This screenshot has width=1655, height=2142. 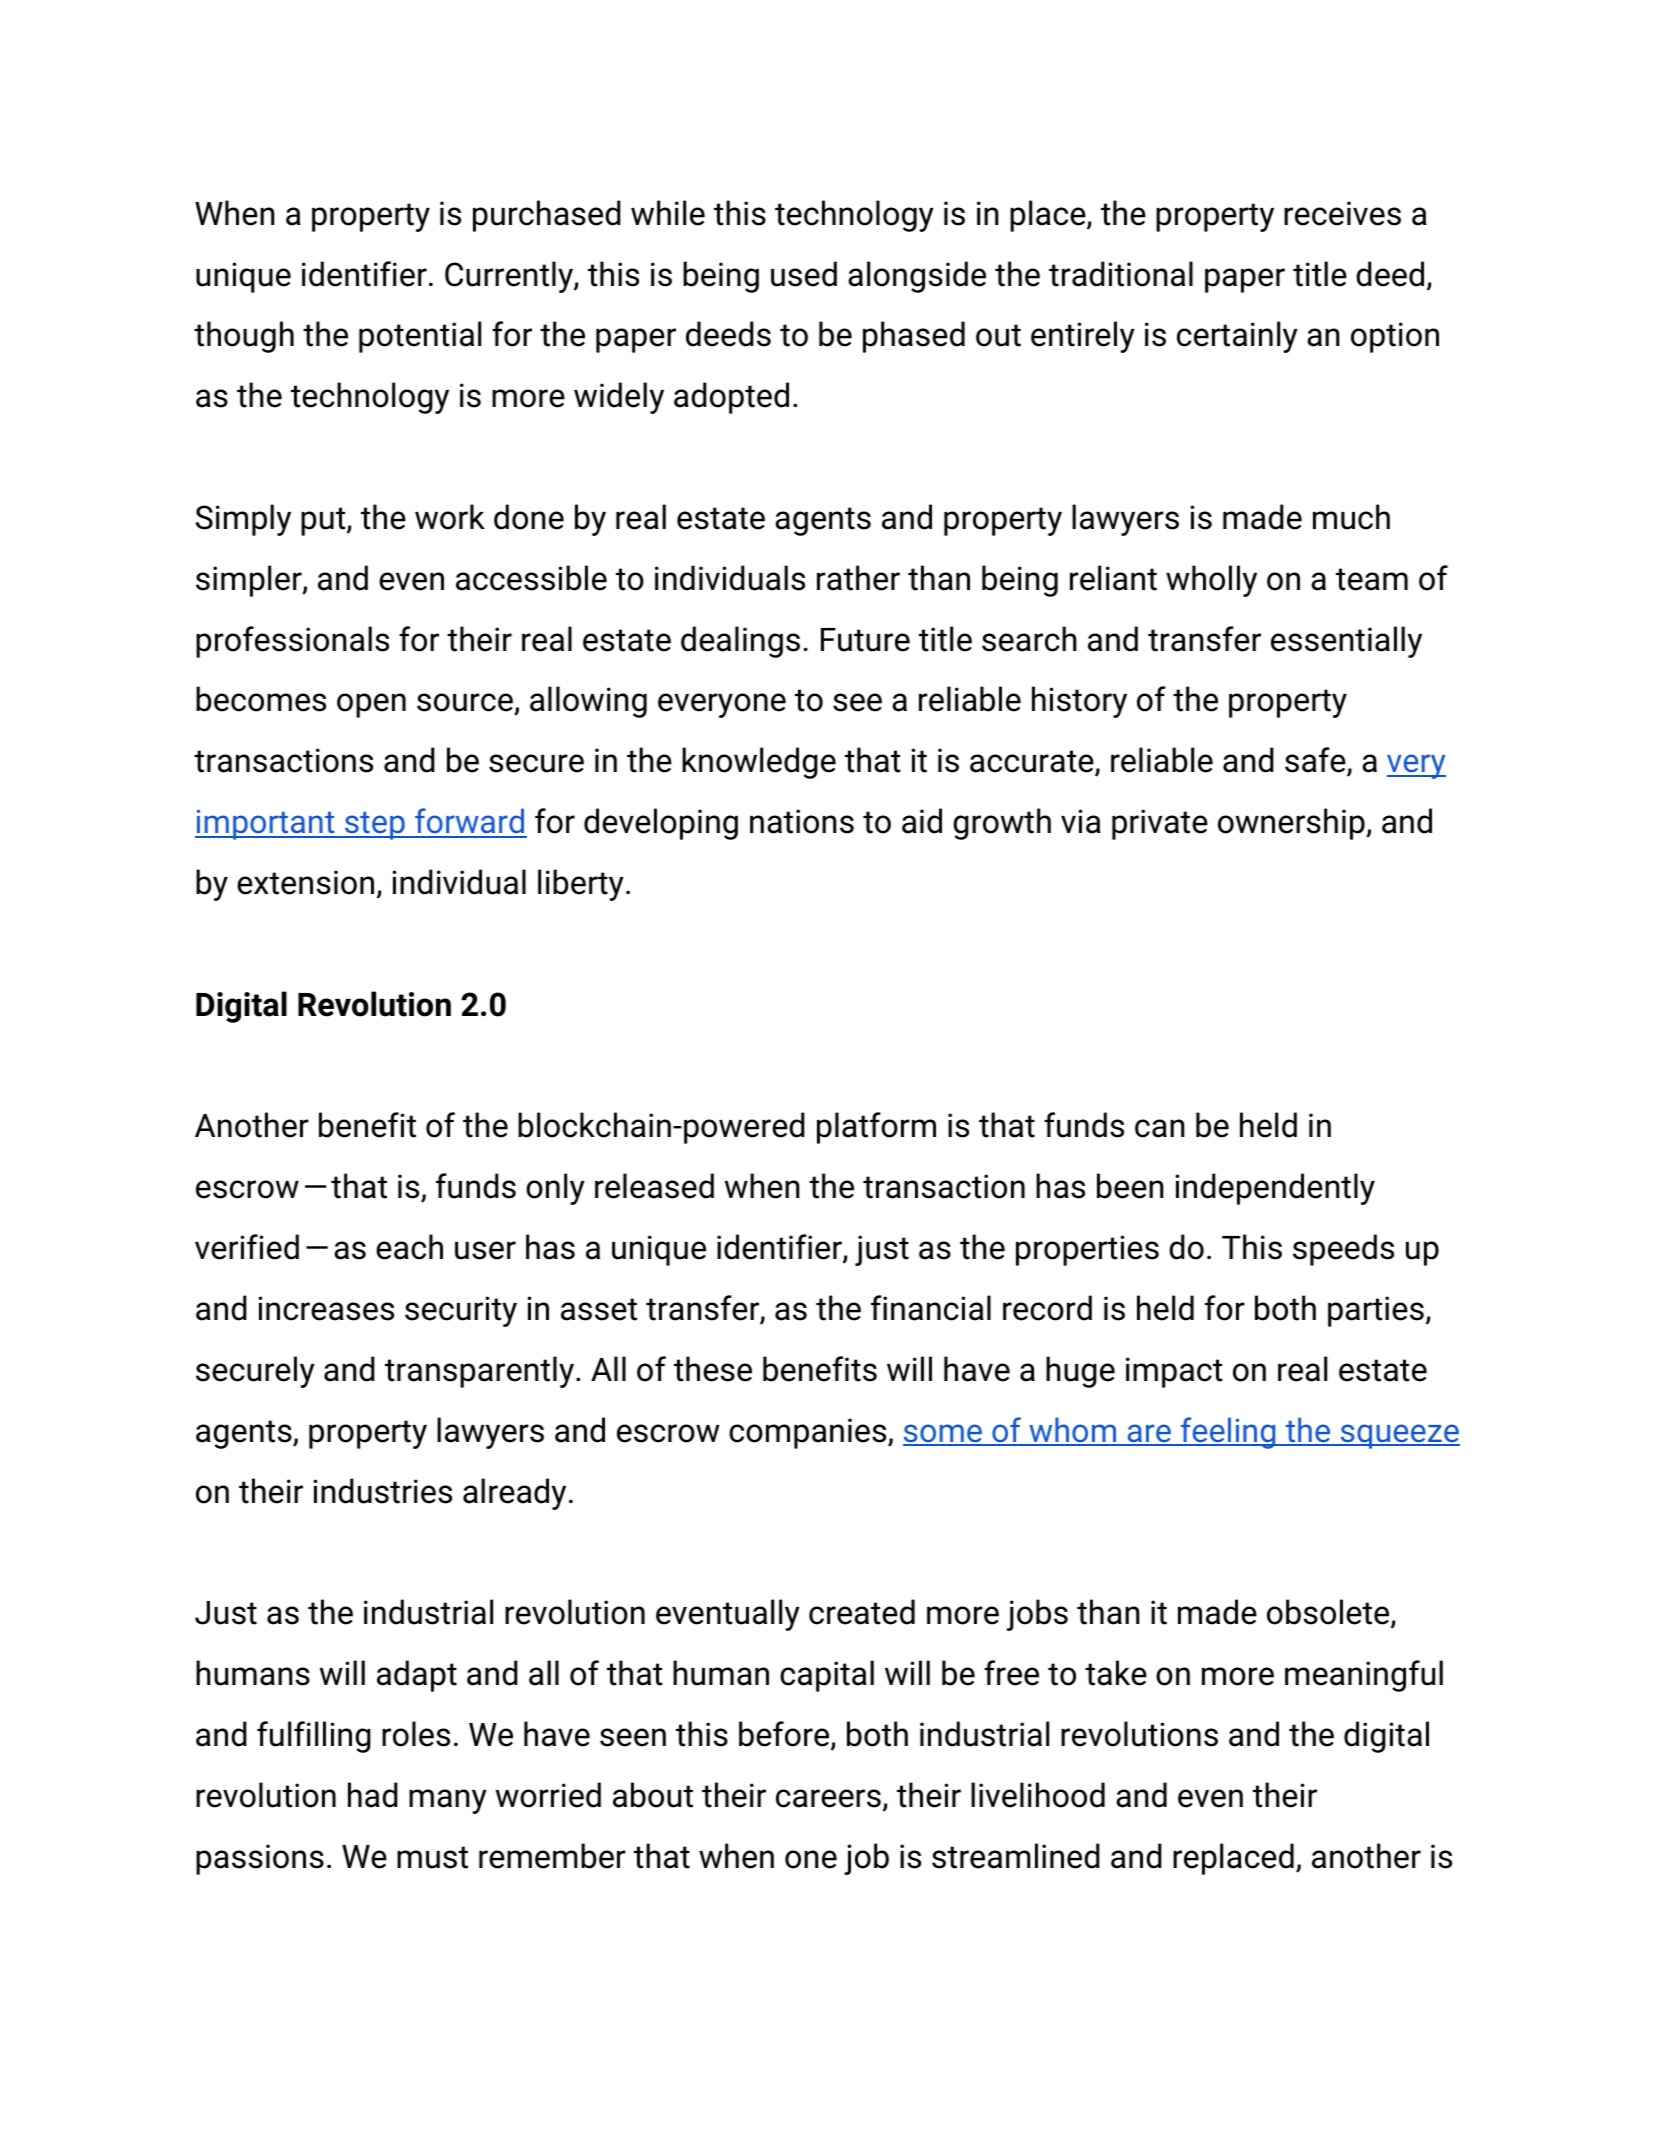 I want to click on had, so click(x=373, y=1795).
